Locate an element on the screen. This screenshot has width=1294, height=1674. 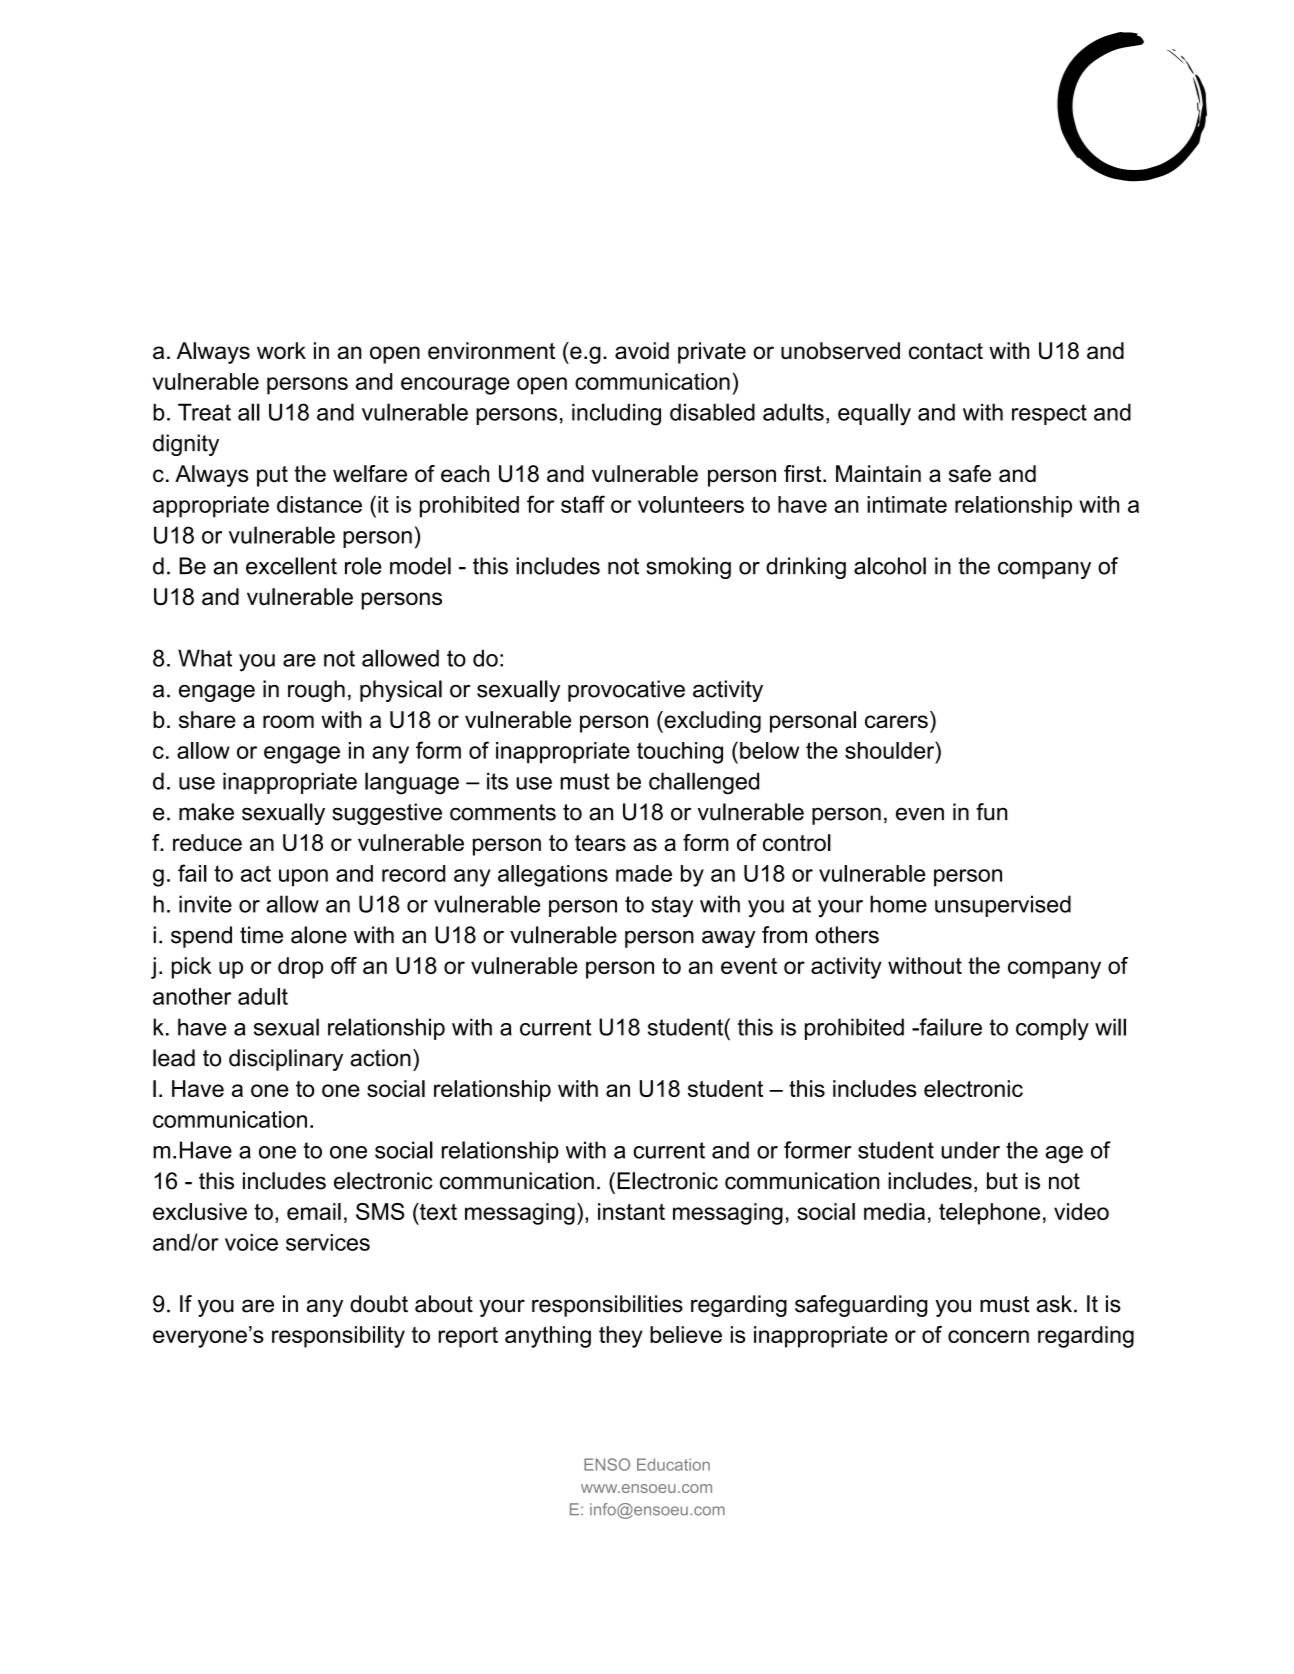
respect is located at coordinates (1049, 414).
